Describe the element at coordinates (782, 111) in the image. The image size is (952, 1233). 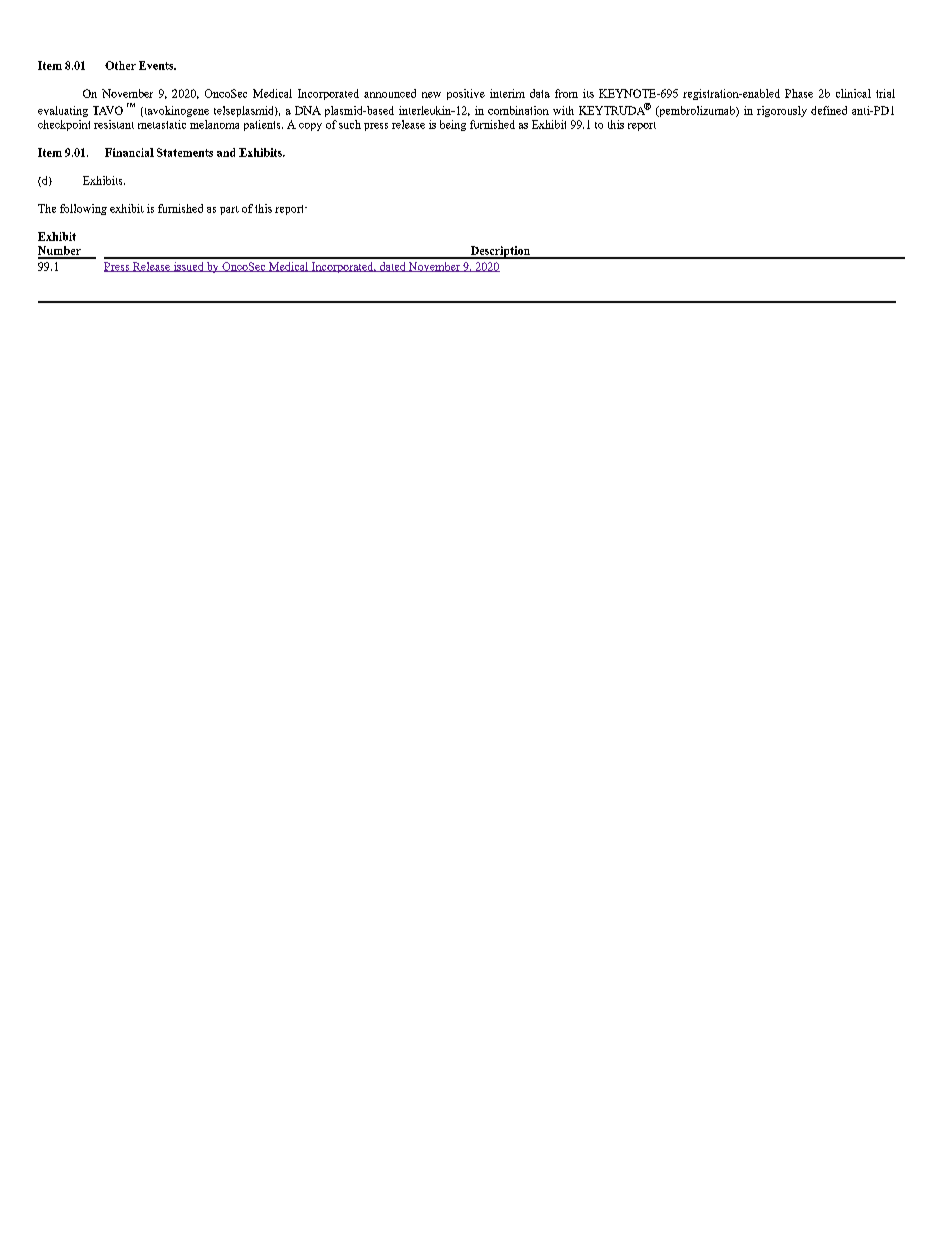
I see `rigorously` at that location.
